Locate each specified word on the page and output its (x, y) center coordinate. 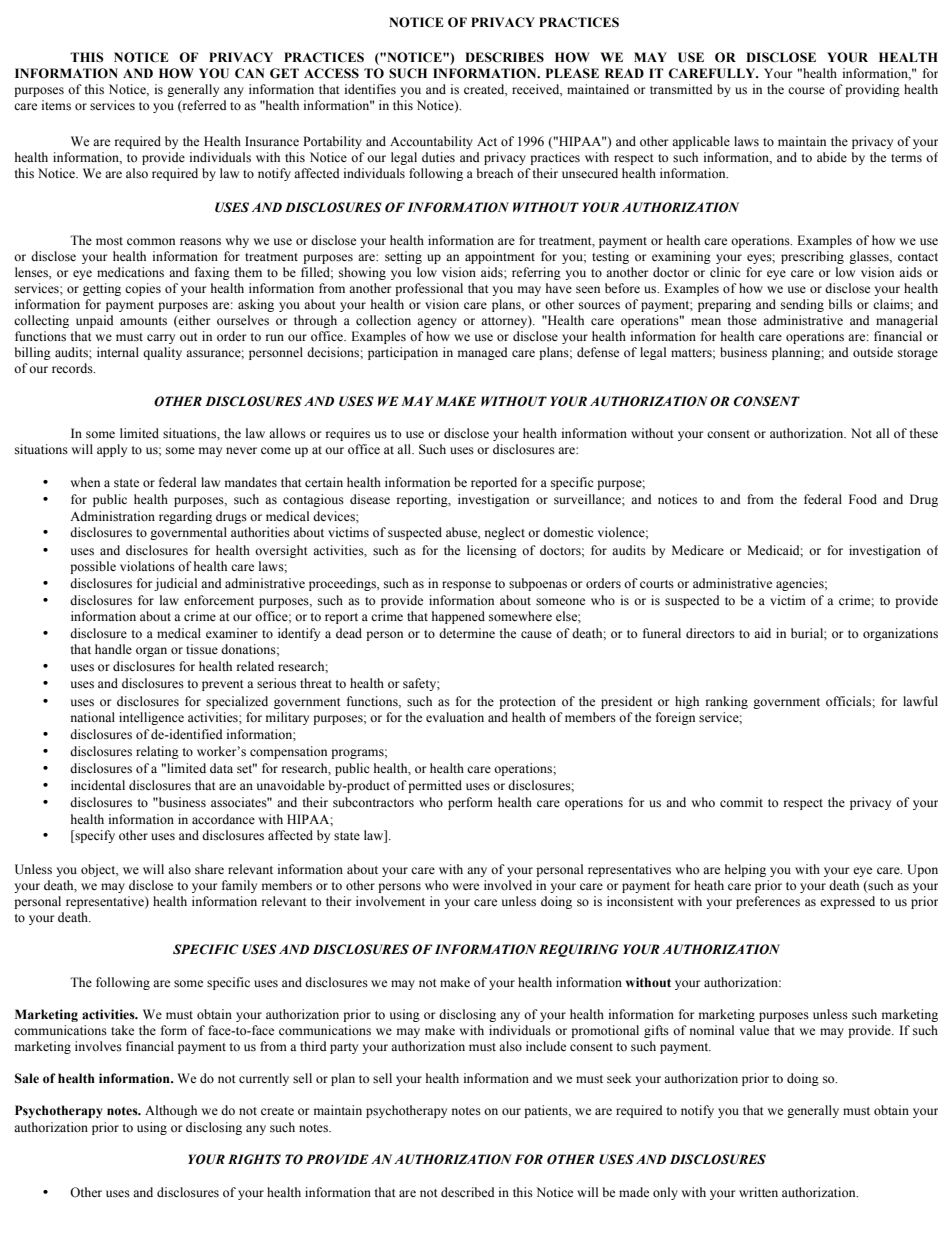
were (466, 886)
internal (118, 352)
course (806, 90)
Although (171, 1111)
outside (873, 352)
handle (113, 649)
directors (710, 633)
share (209, 869)
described (468, 1192)
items (56, 105)
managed (483, 353)
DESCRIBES (504, 57)
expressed (847, 902)
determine (467, 633)
